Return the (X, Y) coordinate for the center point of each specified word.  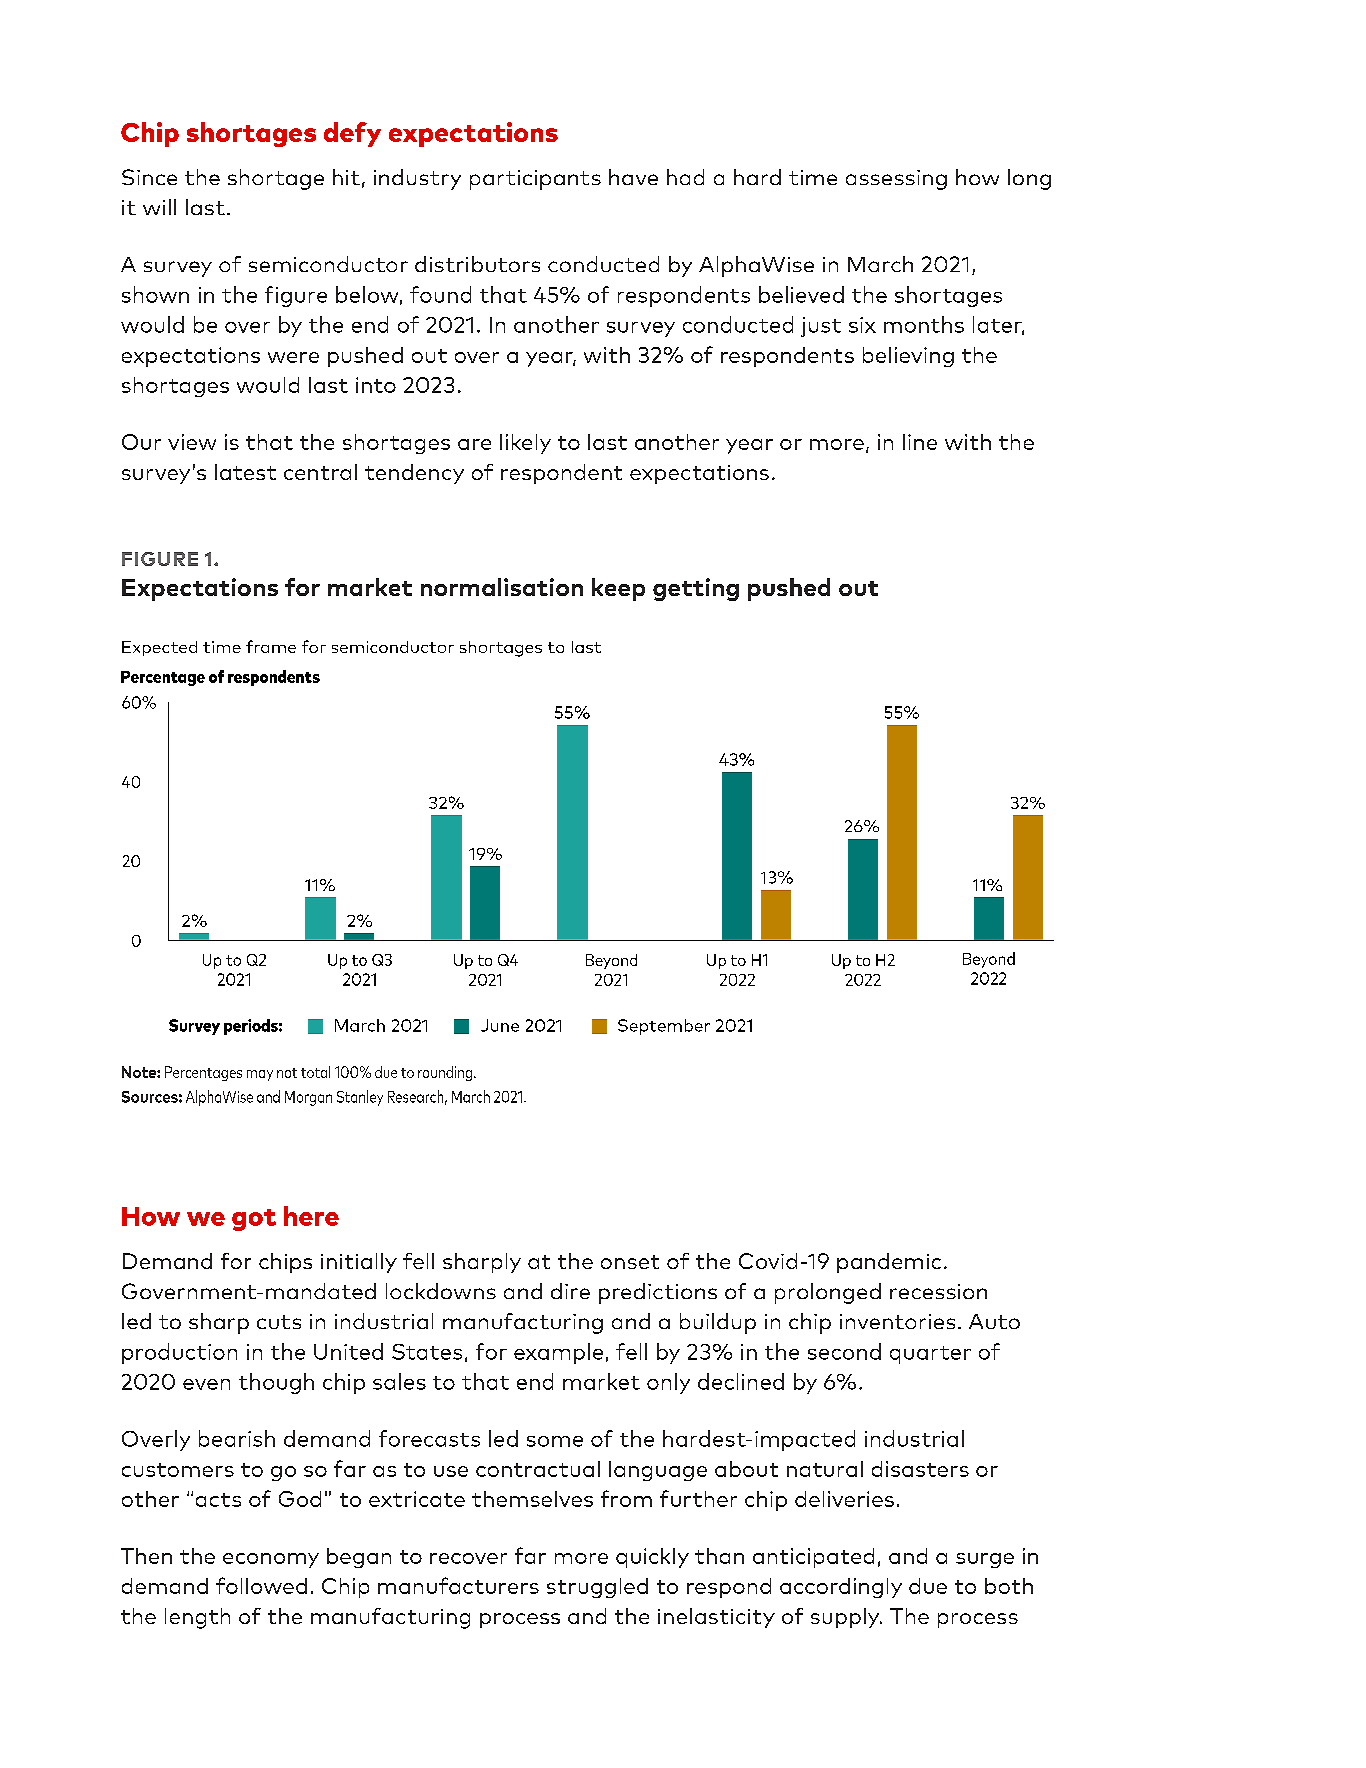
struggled (597, 1588)
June (500, 1025)
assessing (896, 180)
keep (618, 589)
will (159, 207)
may (260, 1075)
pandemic (889, 1263)
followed (261, 1585)
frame (271, 646)
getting (696, 589)
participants (535, 180)
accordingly (841, 1588)
